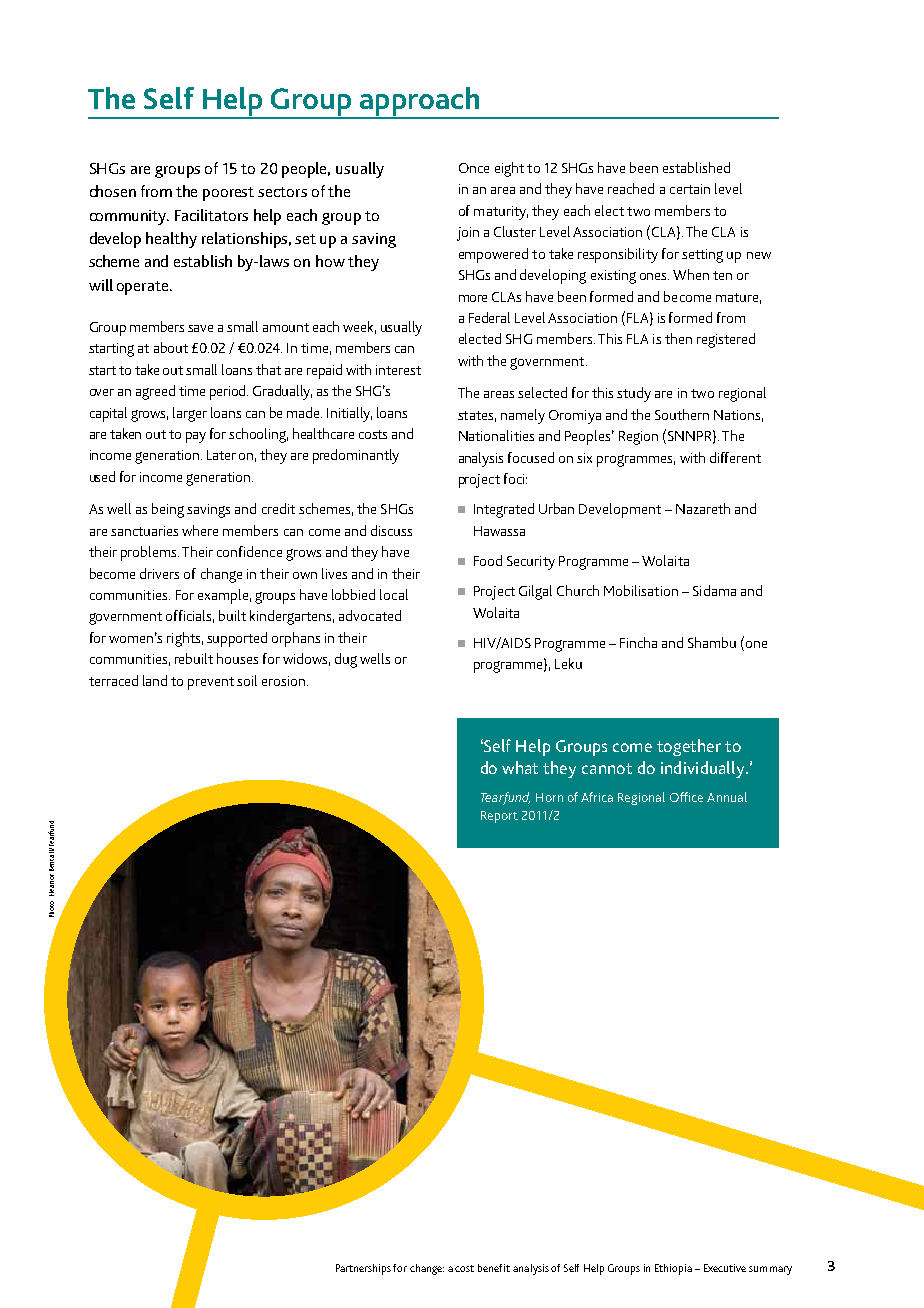 This image has height=1308, width=924. What do you see at coordinates (499, 817) in the image?
I see `Report` at bounding box center [499, 817].
